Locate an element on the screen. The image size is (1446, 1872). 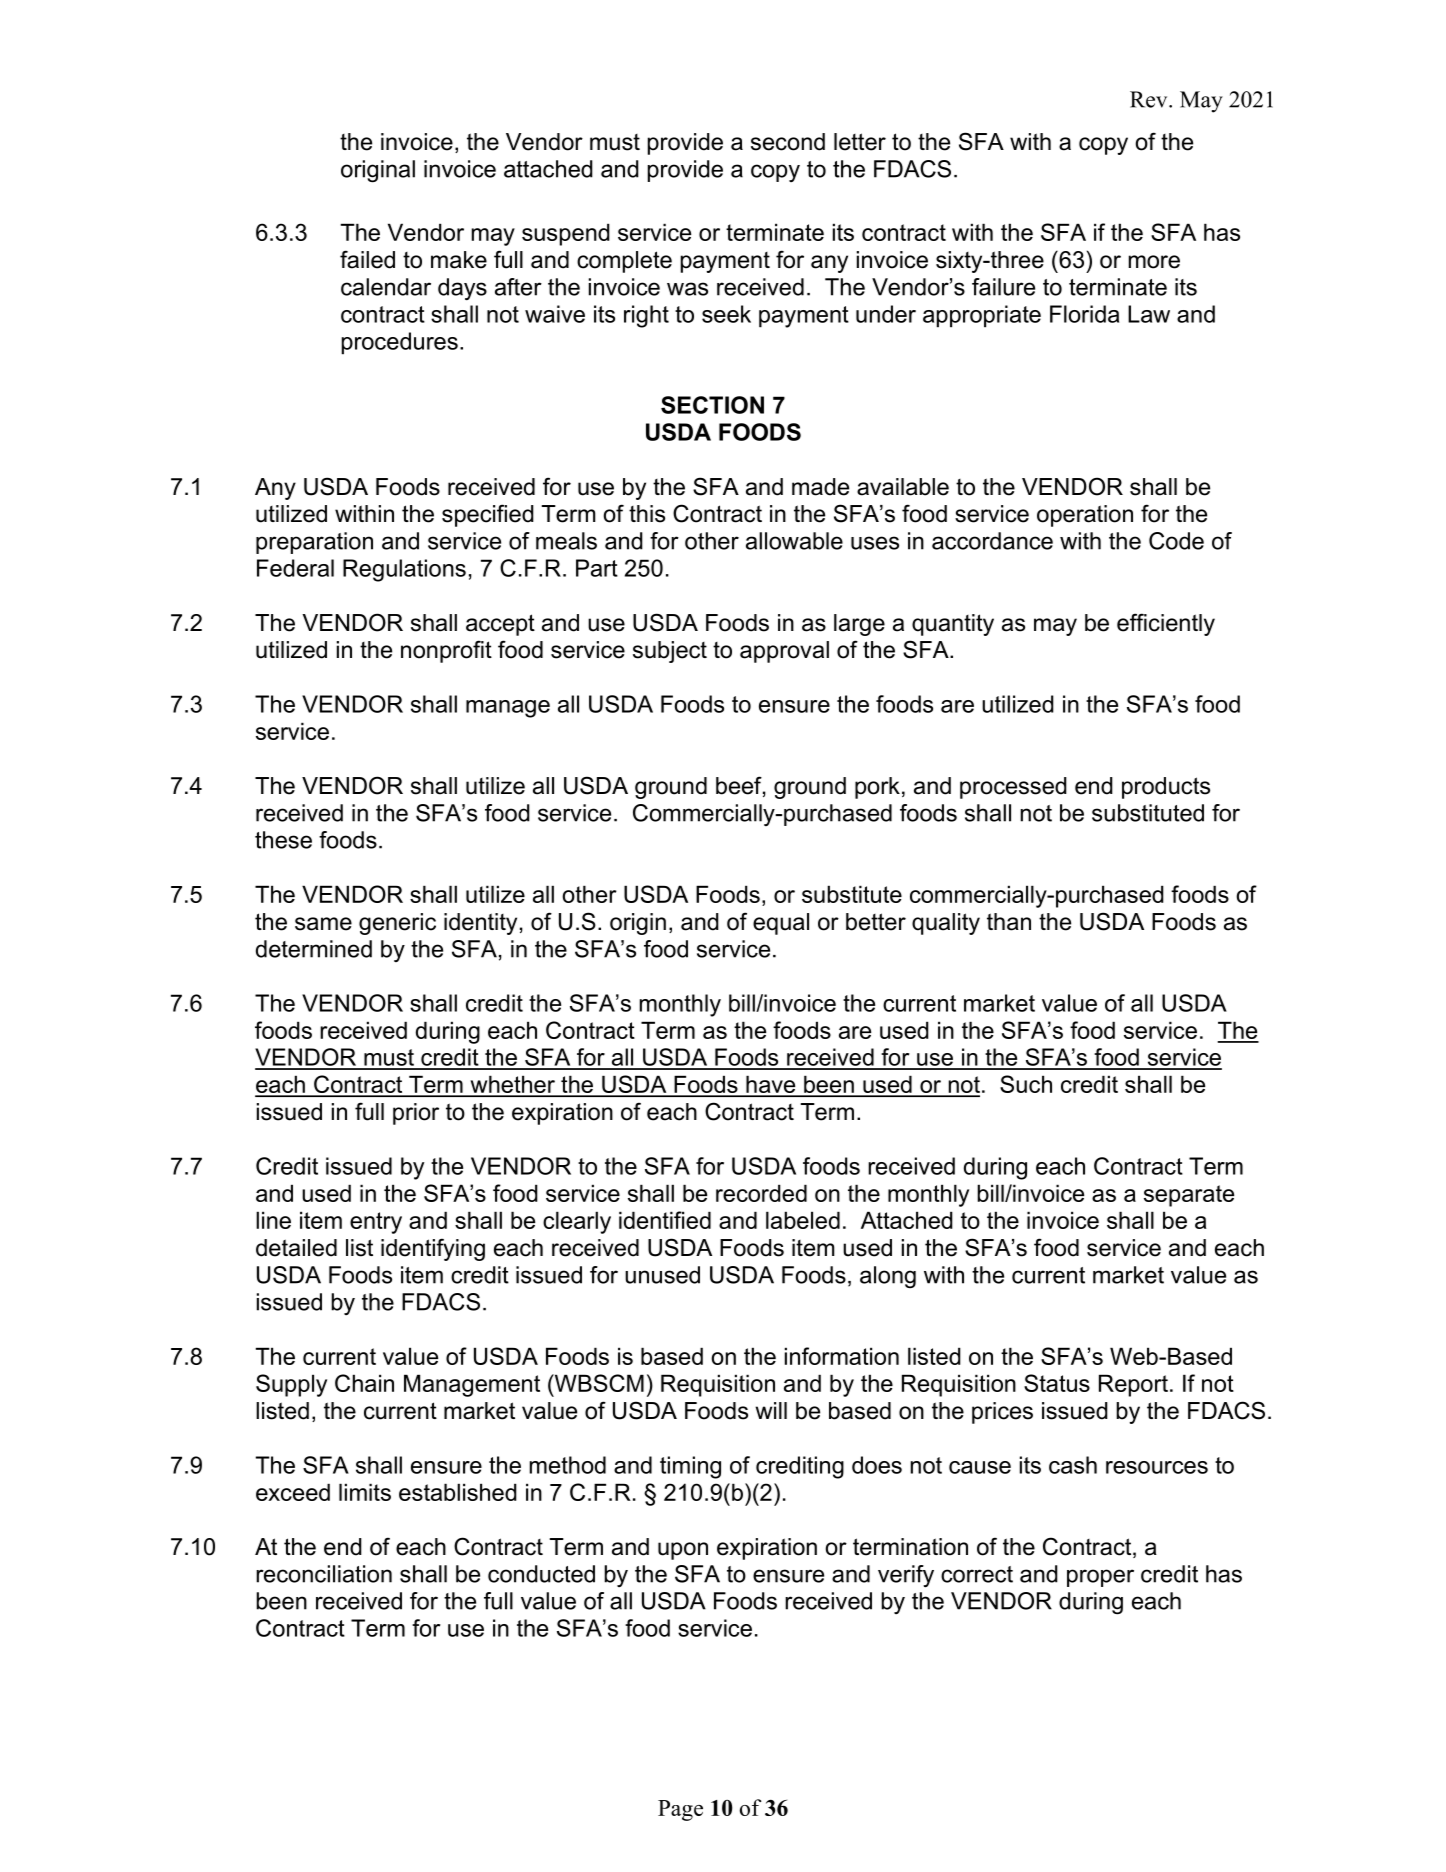
Such is located at coordinates (1026, 1084).
